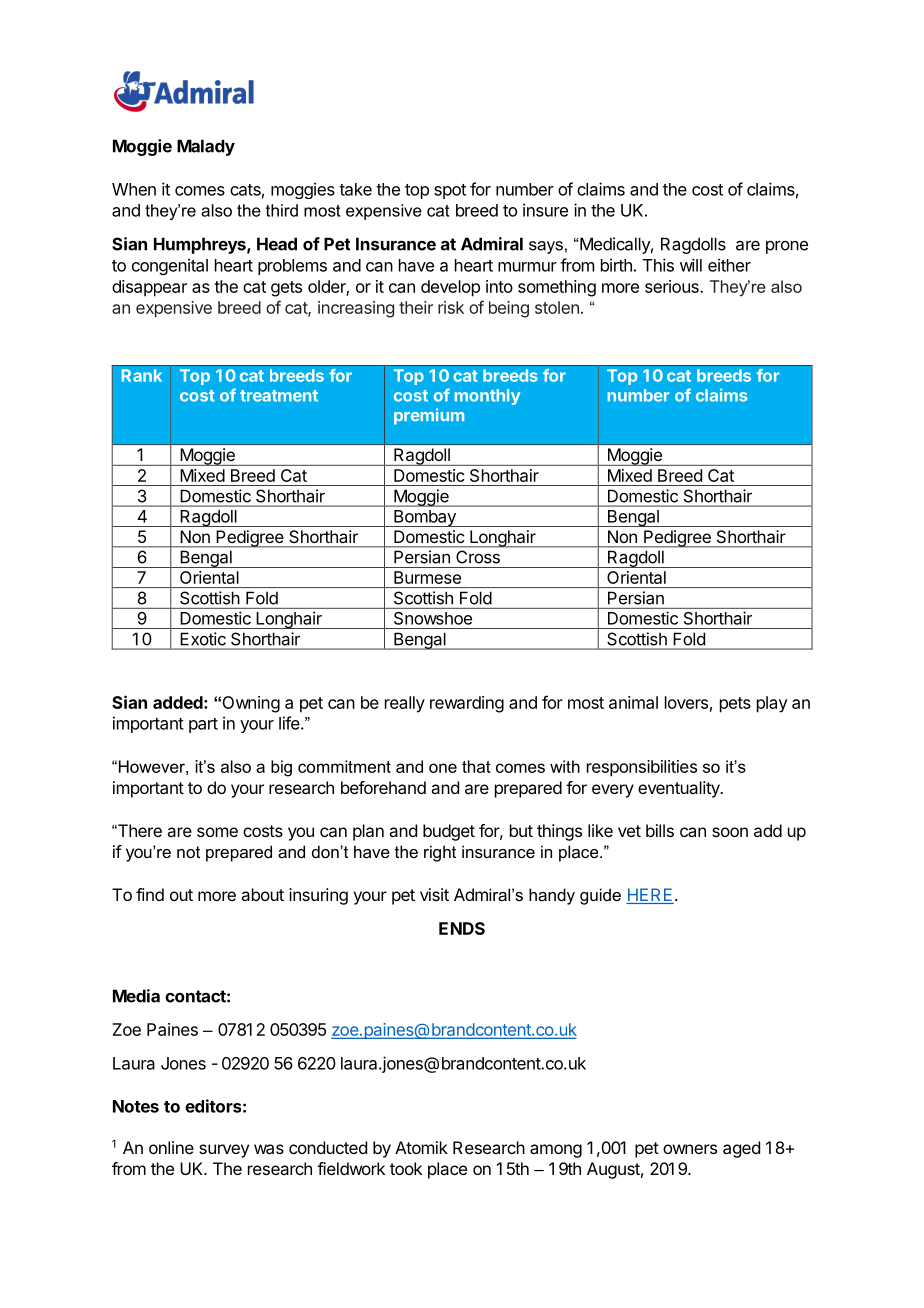 Image resolution: width=924 pixels, height=1308 pixels. What do you see at coordinates (735, 705) in the document?
I see `pets` at bounding box center [735, 705].
